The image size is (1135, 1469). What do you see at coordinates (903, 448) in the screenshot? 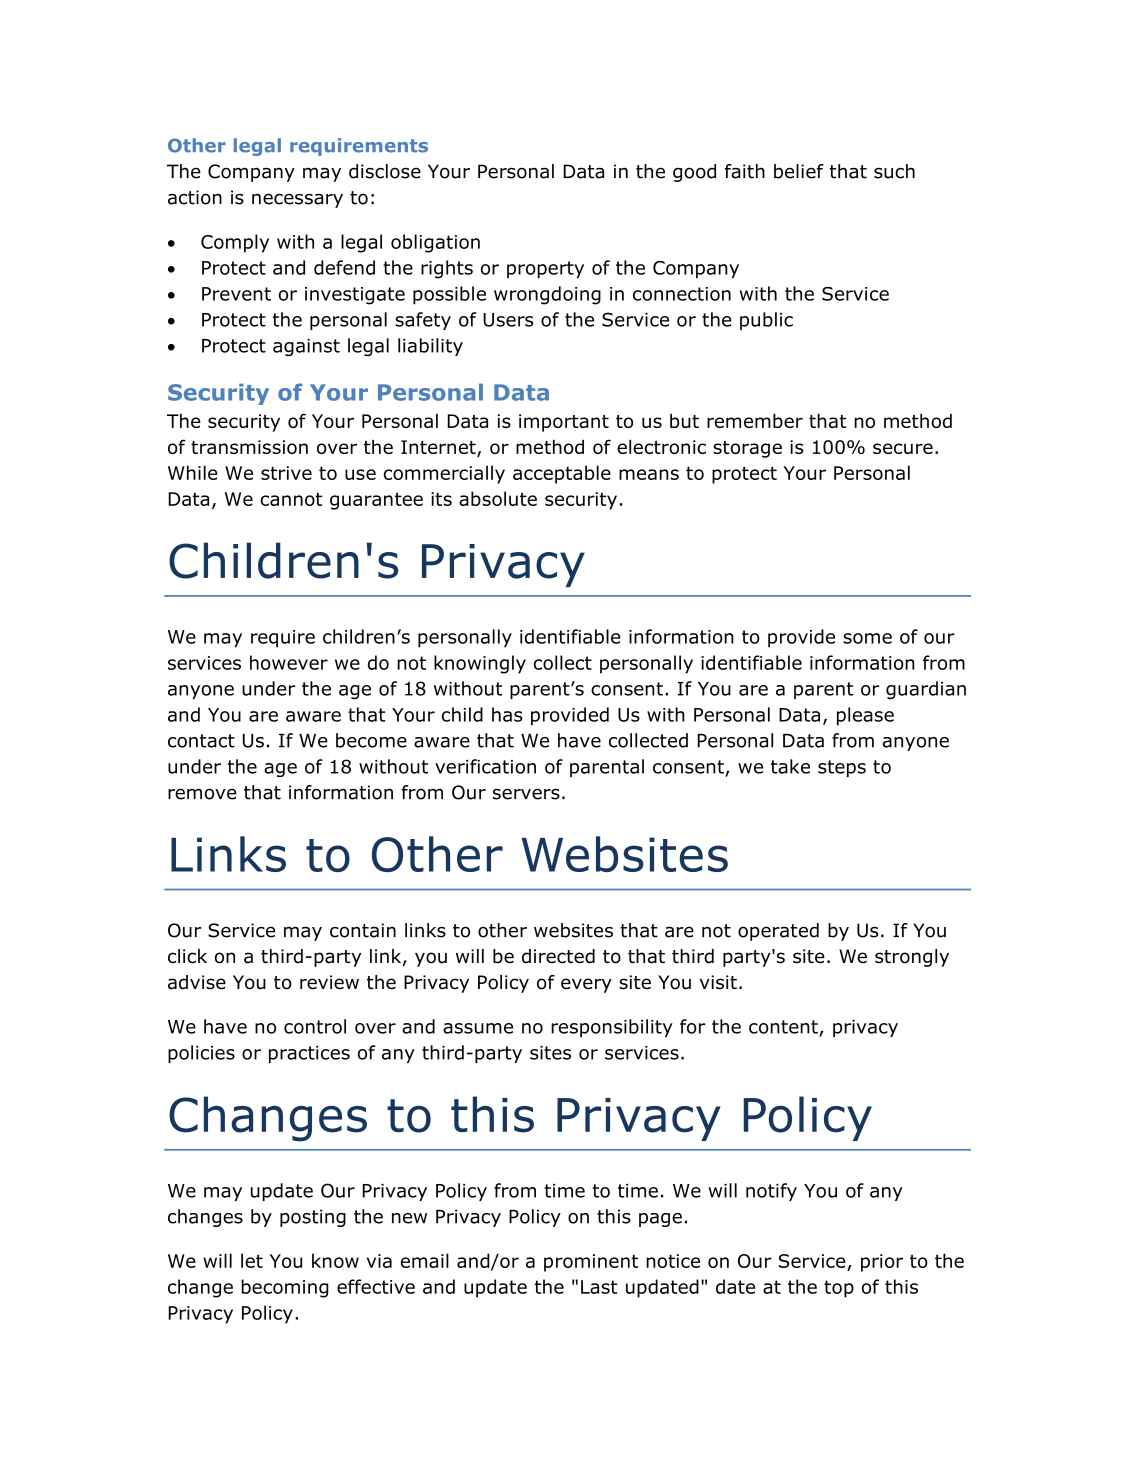
I see `secure` at bounding box center [903, 448].
